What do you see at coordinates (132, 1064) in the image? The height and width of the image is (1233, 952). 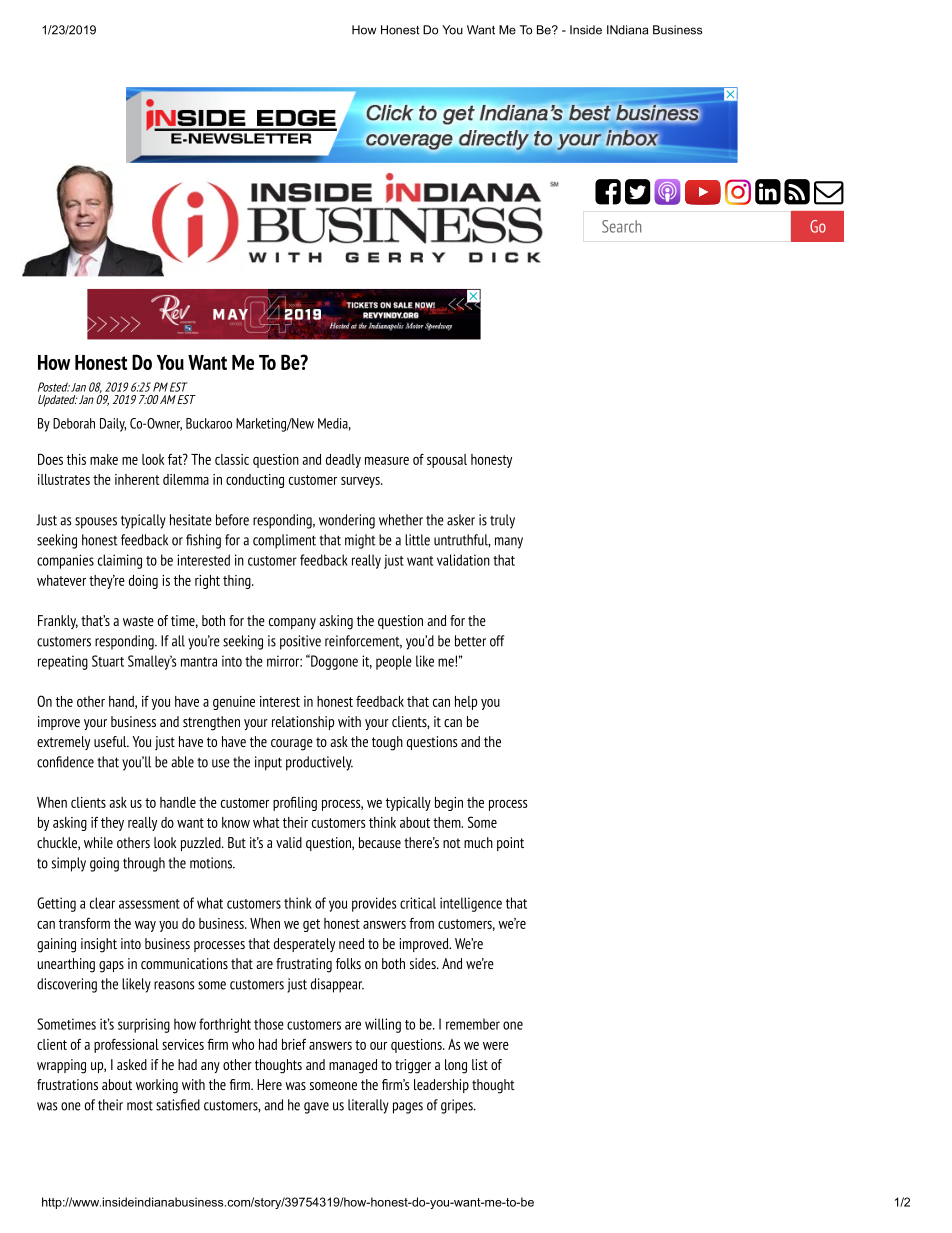 I see `asked` at bounding box center [132, 1064].
